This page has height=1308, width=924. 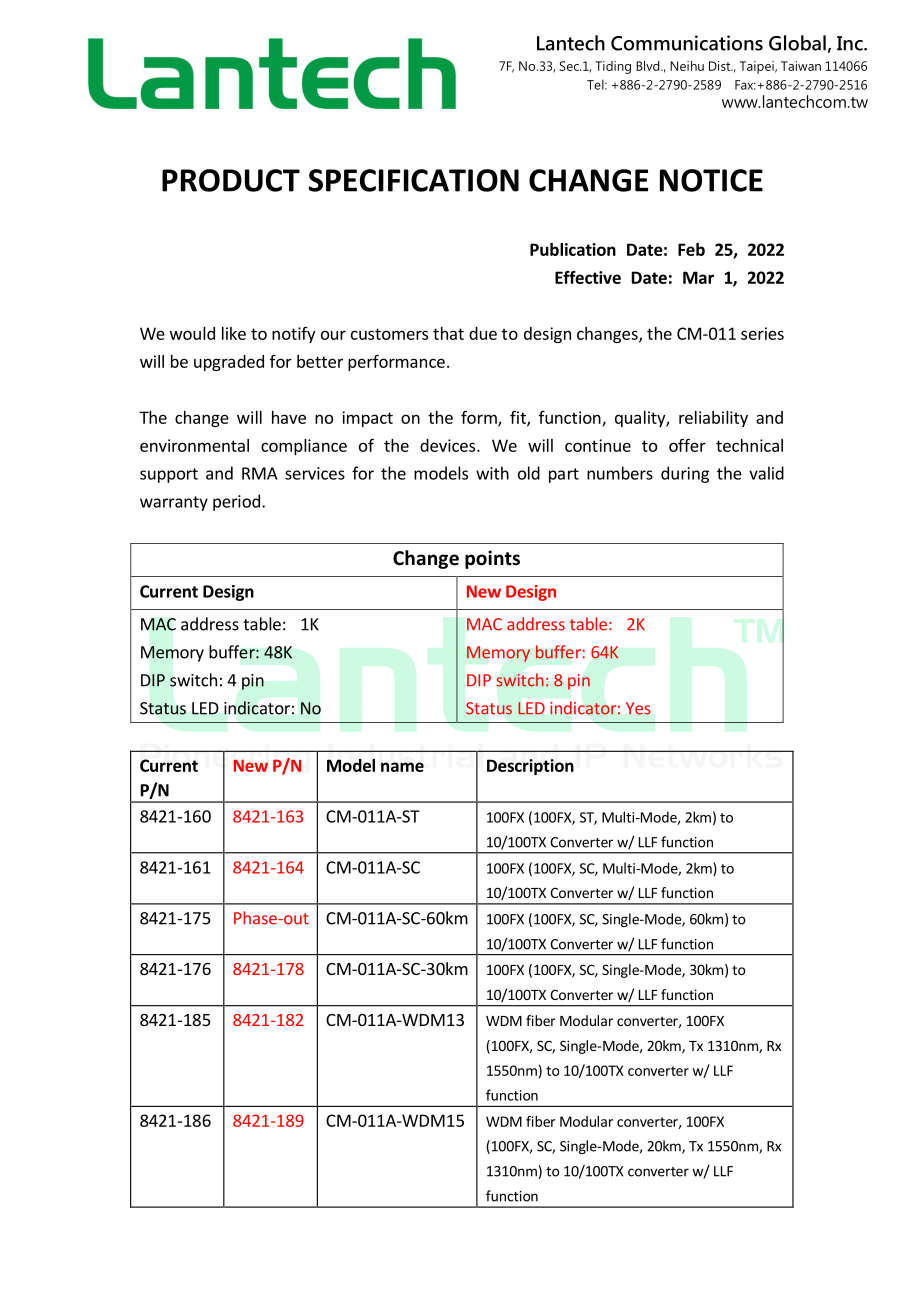 I want to click on have, so click(x=289, y=417).
